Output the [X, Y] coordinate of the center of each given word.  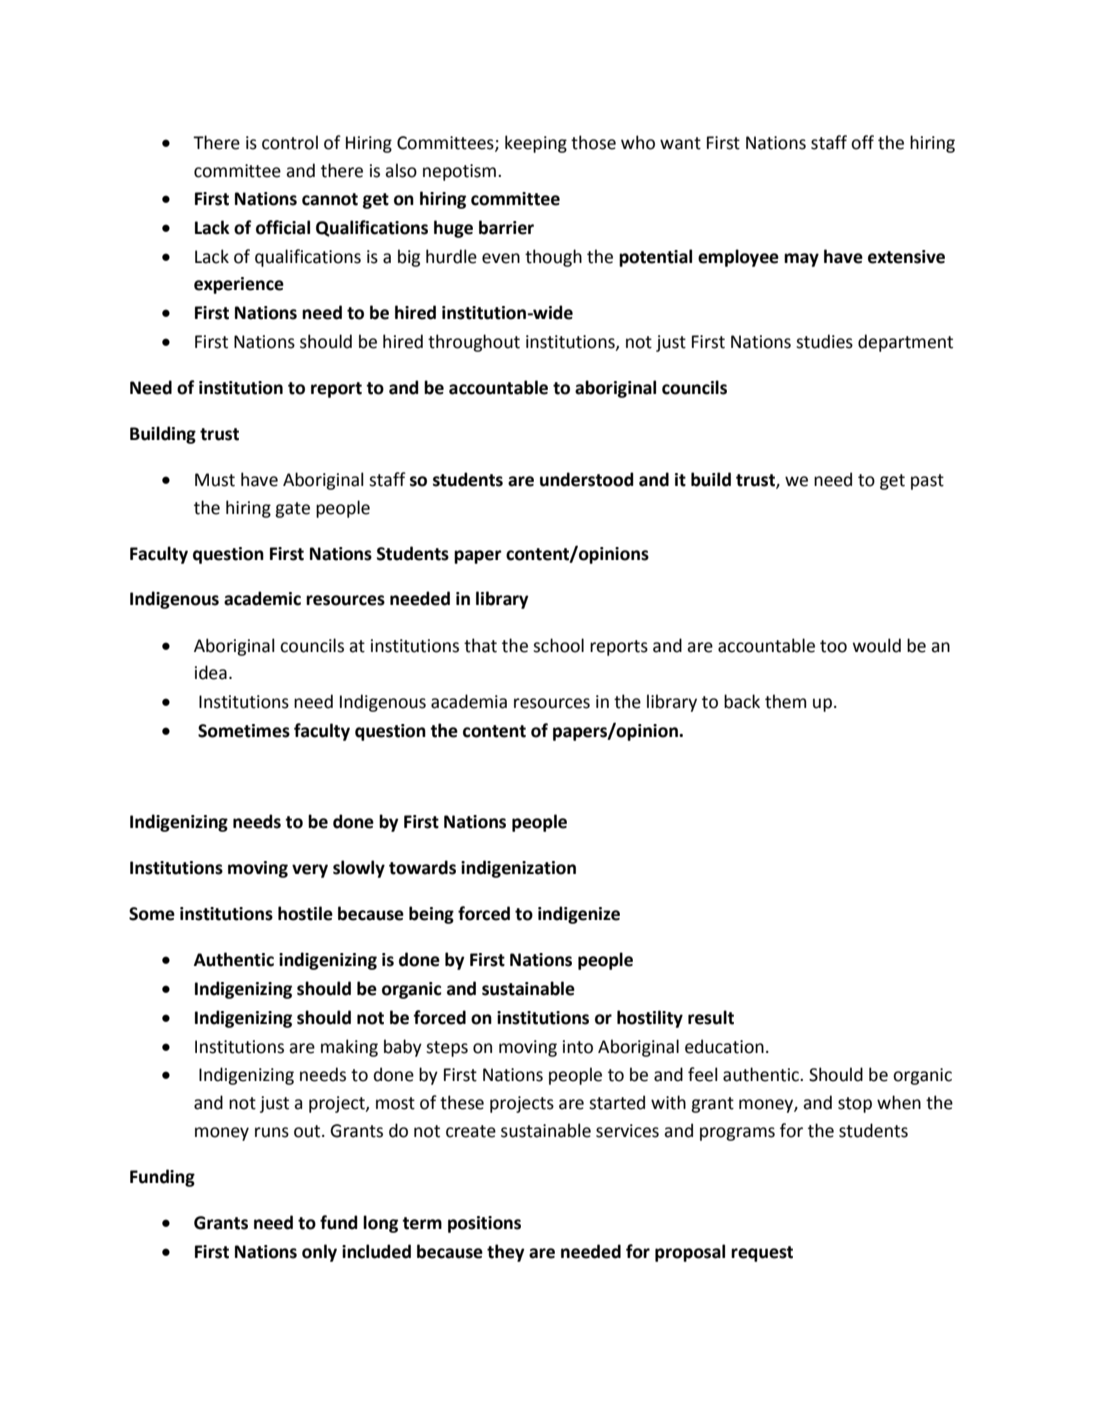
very [310, 871]
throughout [474, 343]
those [593, 142]
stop [855, 1105]
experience [239, 285]
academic [262, 598]
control [290, 142]
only [319, 1253]
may [801, 260]
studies [824, 341]
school [558, 645]
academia [469, 701]
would [877, 645]
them [785, 701]
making [349, 1048]
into [578, 1047]
